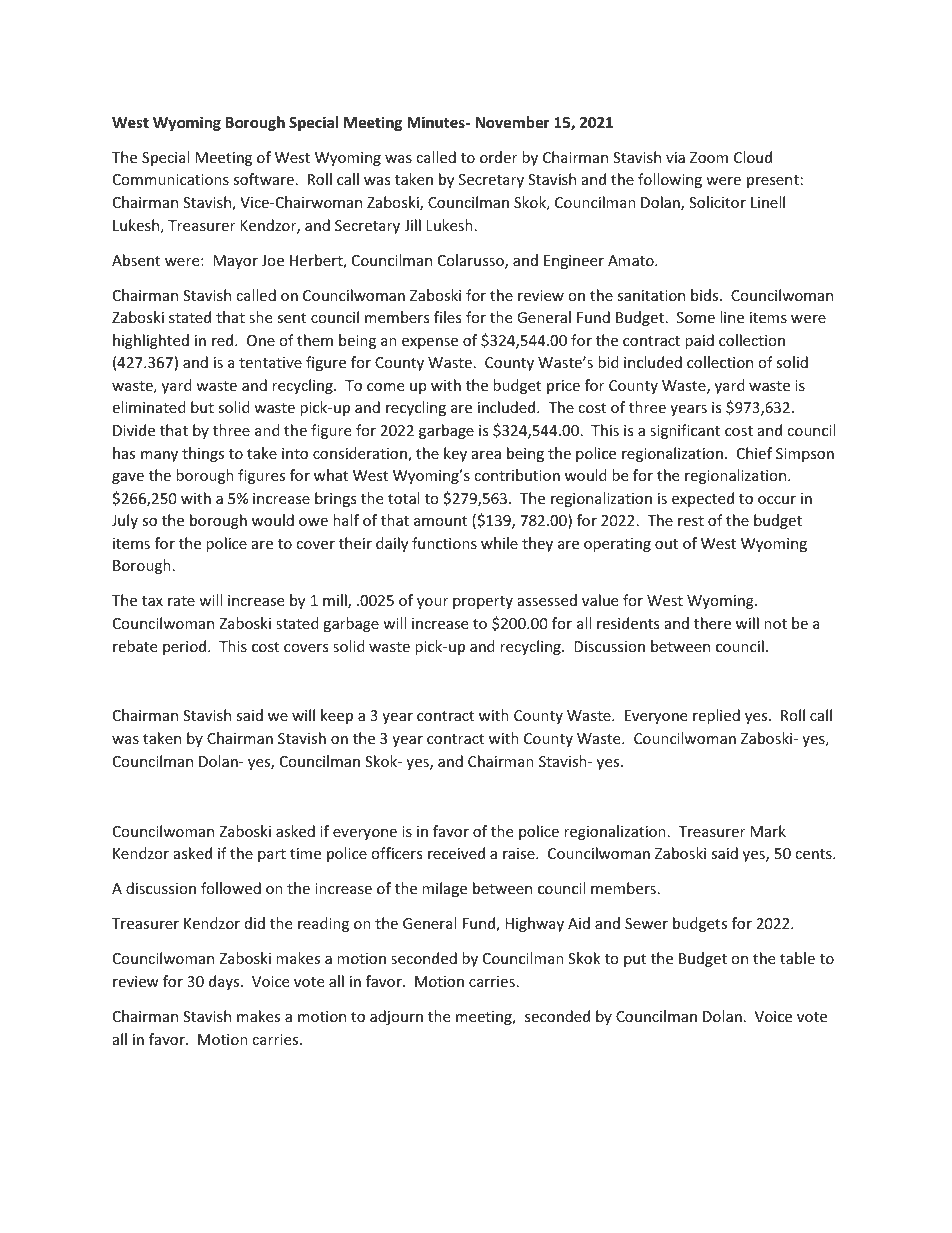 The width and height of the document is (952, 1233). I want to click on expense, so click(430, 343).
